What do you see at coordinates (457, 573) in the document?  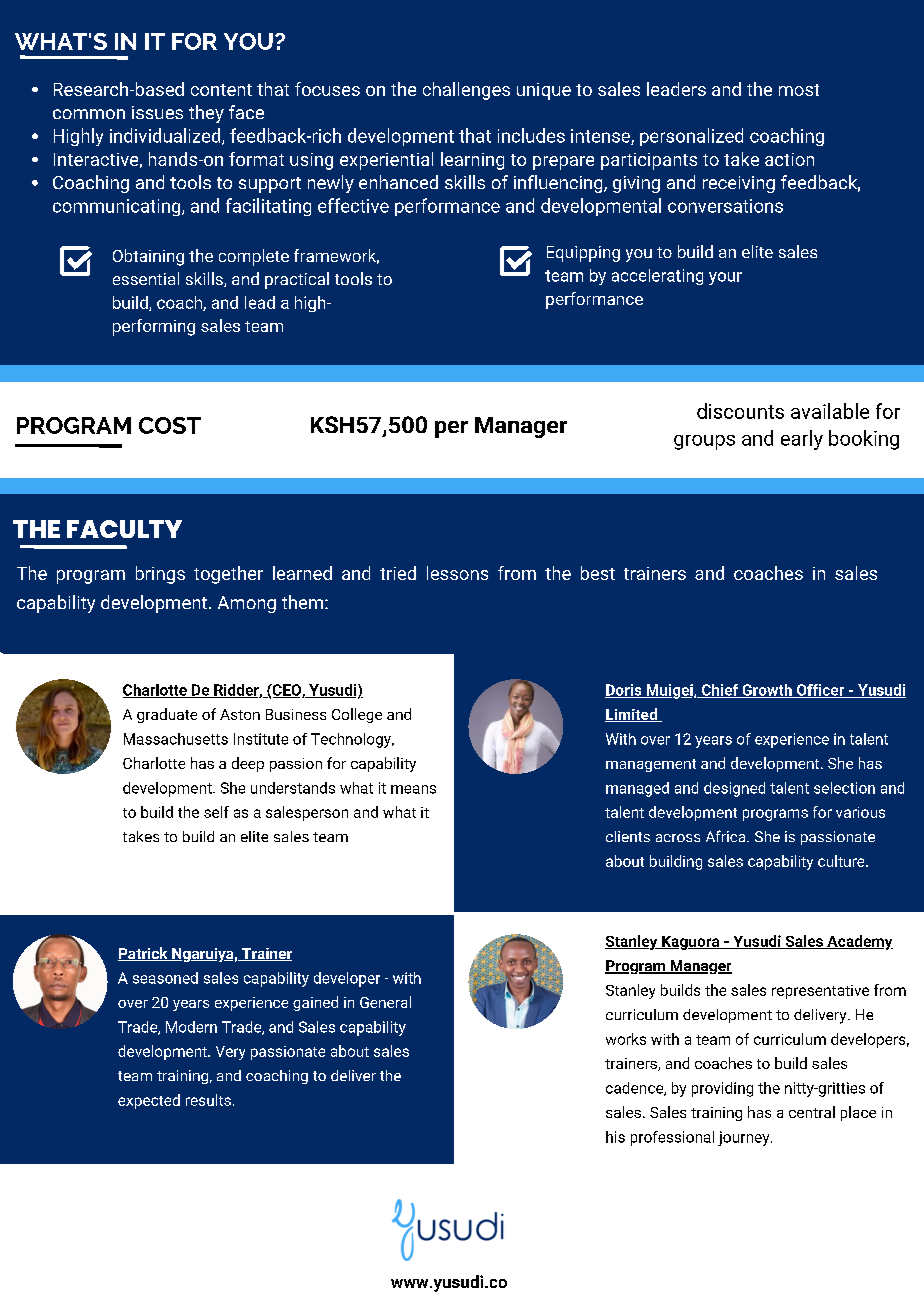 I see `lessons` at bounding box center [457, 573].
